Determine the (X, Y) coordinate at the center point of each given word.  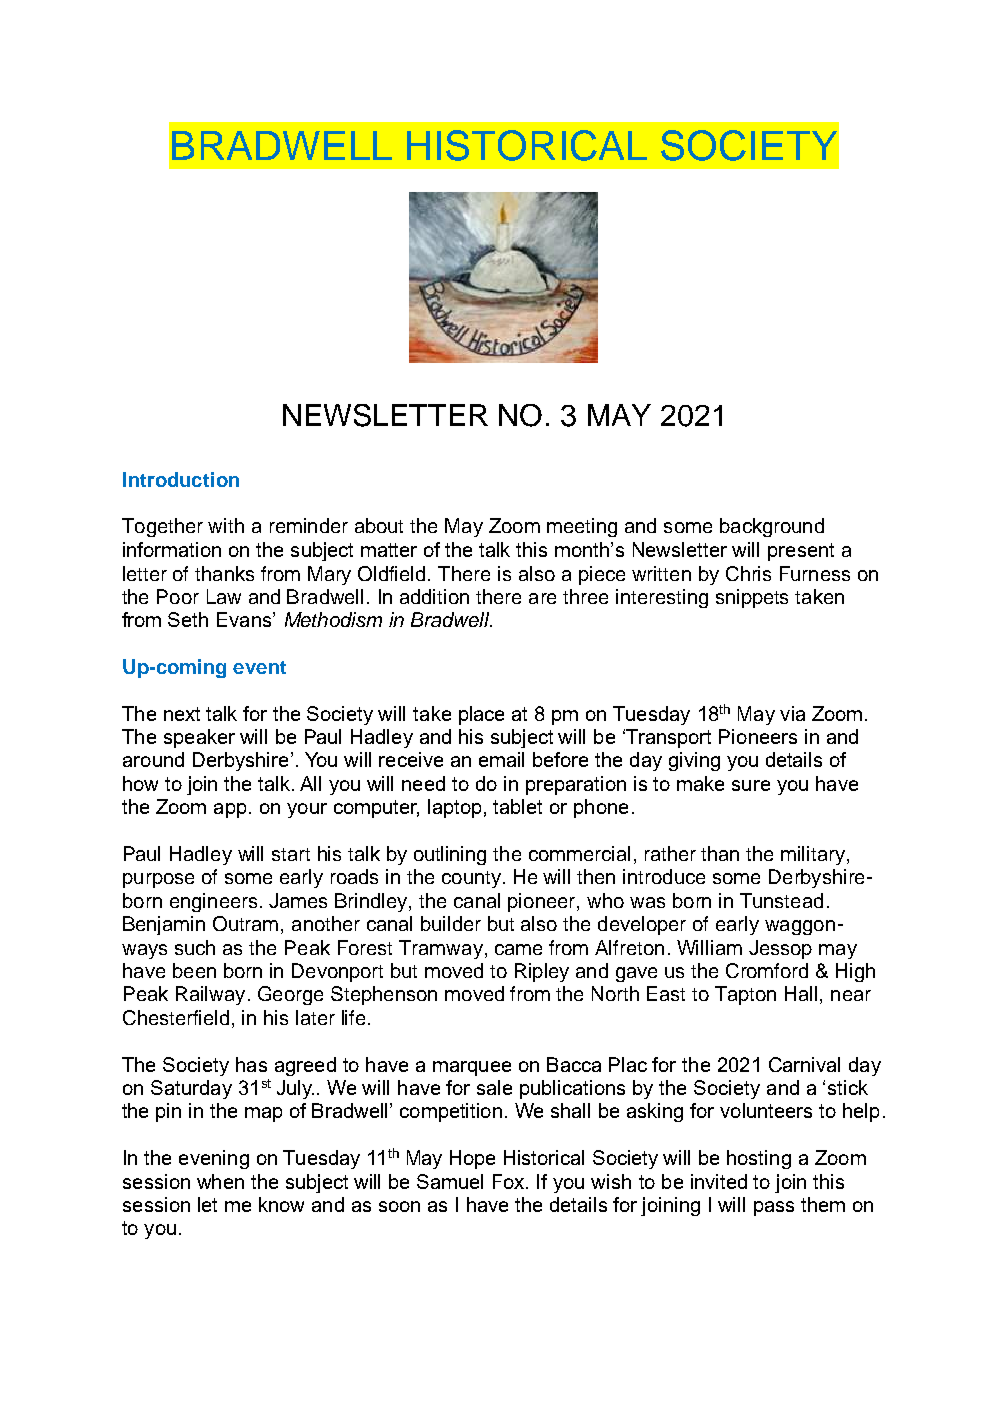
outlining (450, 855)
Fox (510, 1181)
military (814, 855)
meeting (582, 527)
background (772, 527)
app (230, 810)
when (220, 1181)
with (226, 525)
